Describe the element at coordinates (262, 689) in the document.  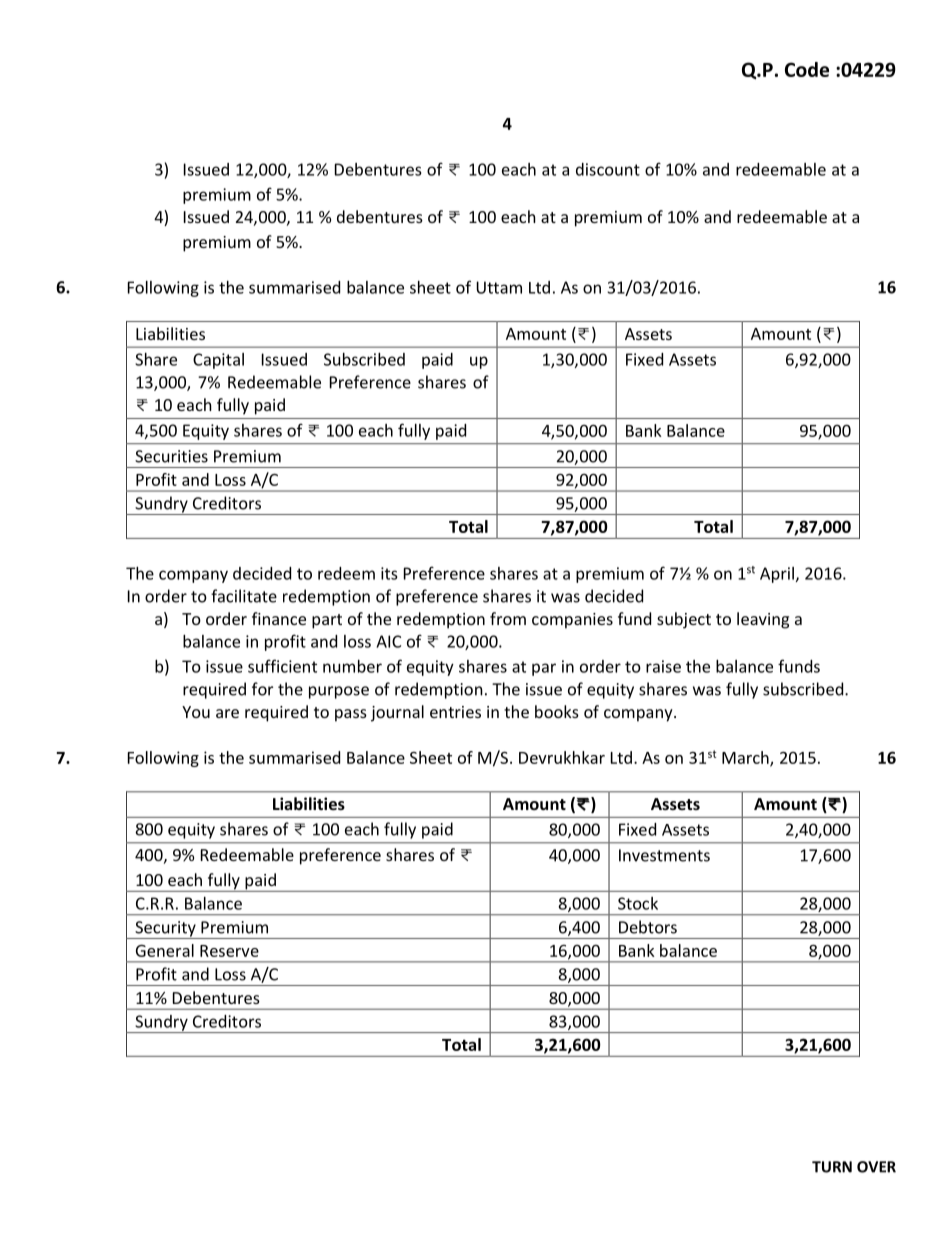
I see `for` at that location.
